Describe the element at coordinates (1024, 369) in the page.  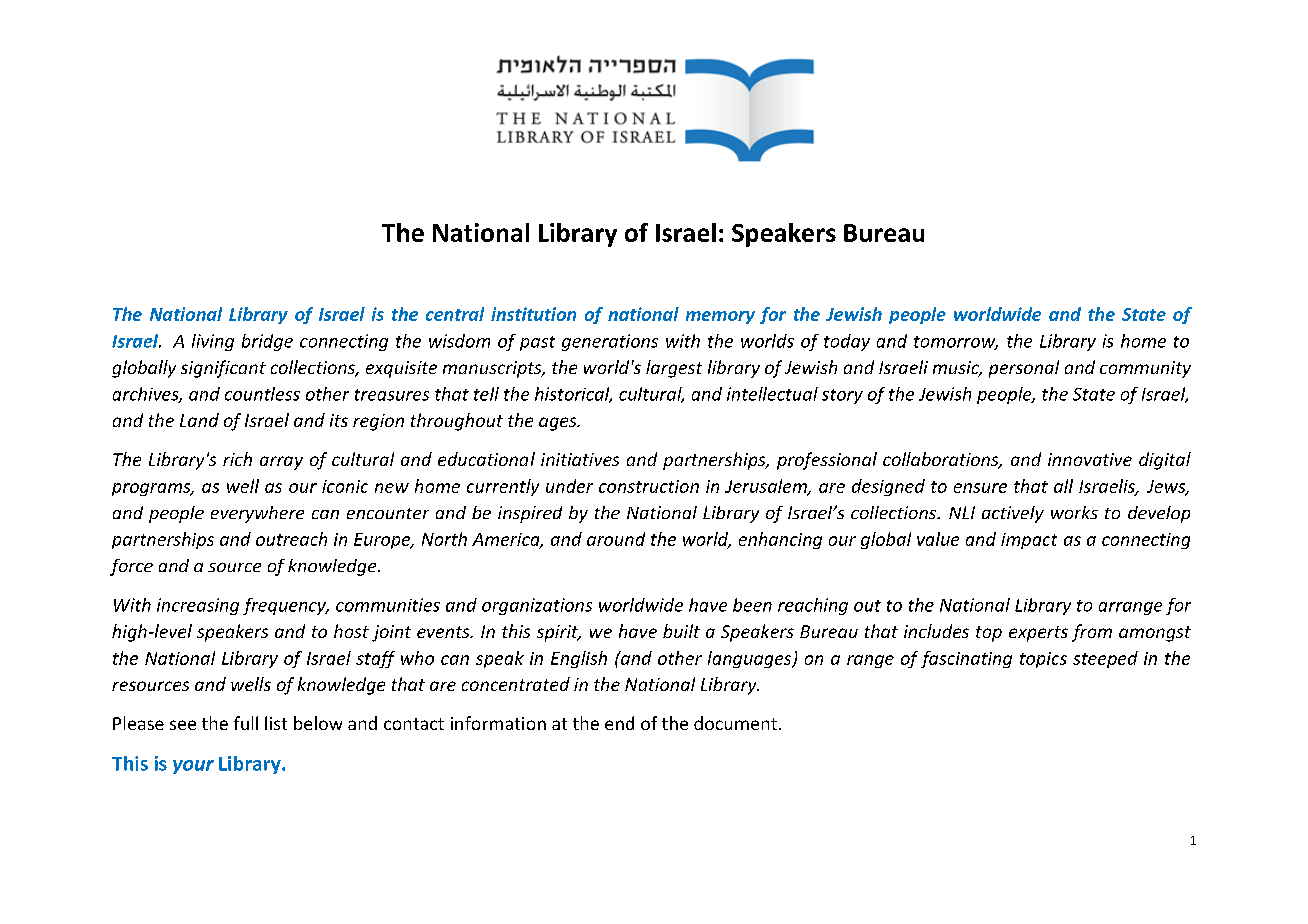
I see `personal` at that location.
